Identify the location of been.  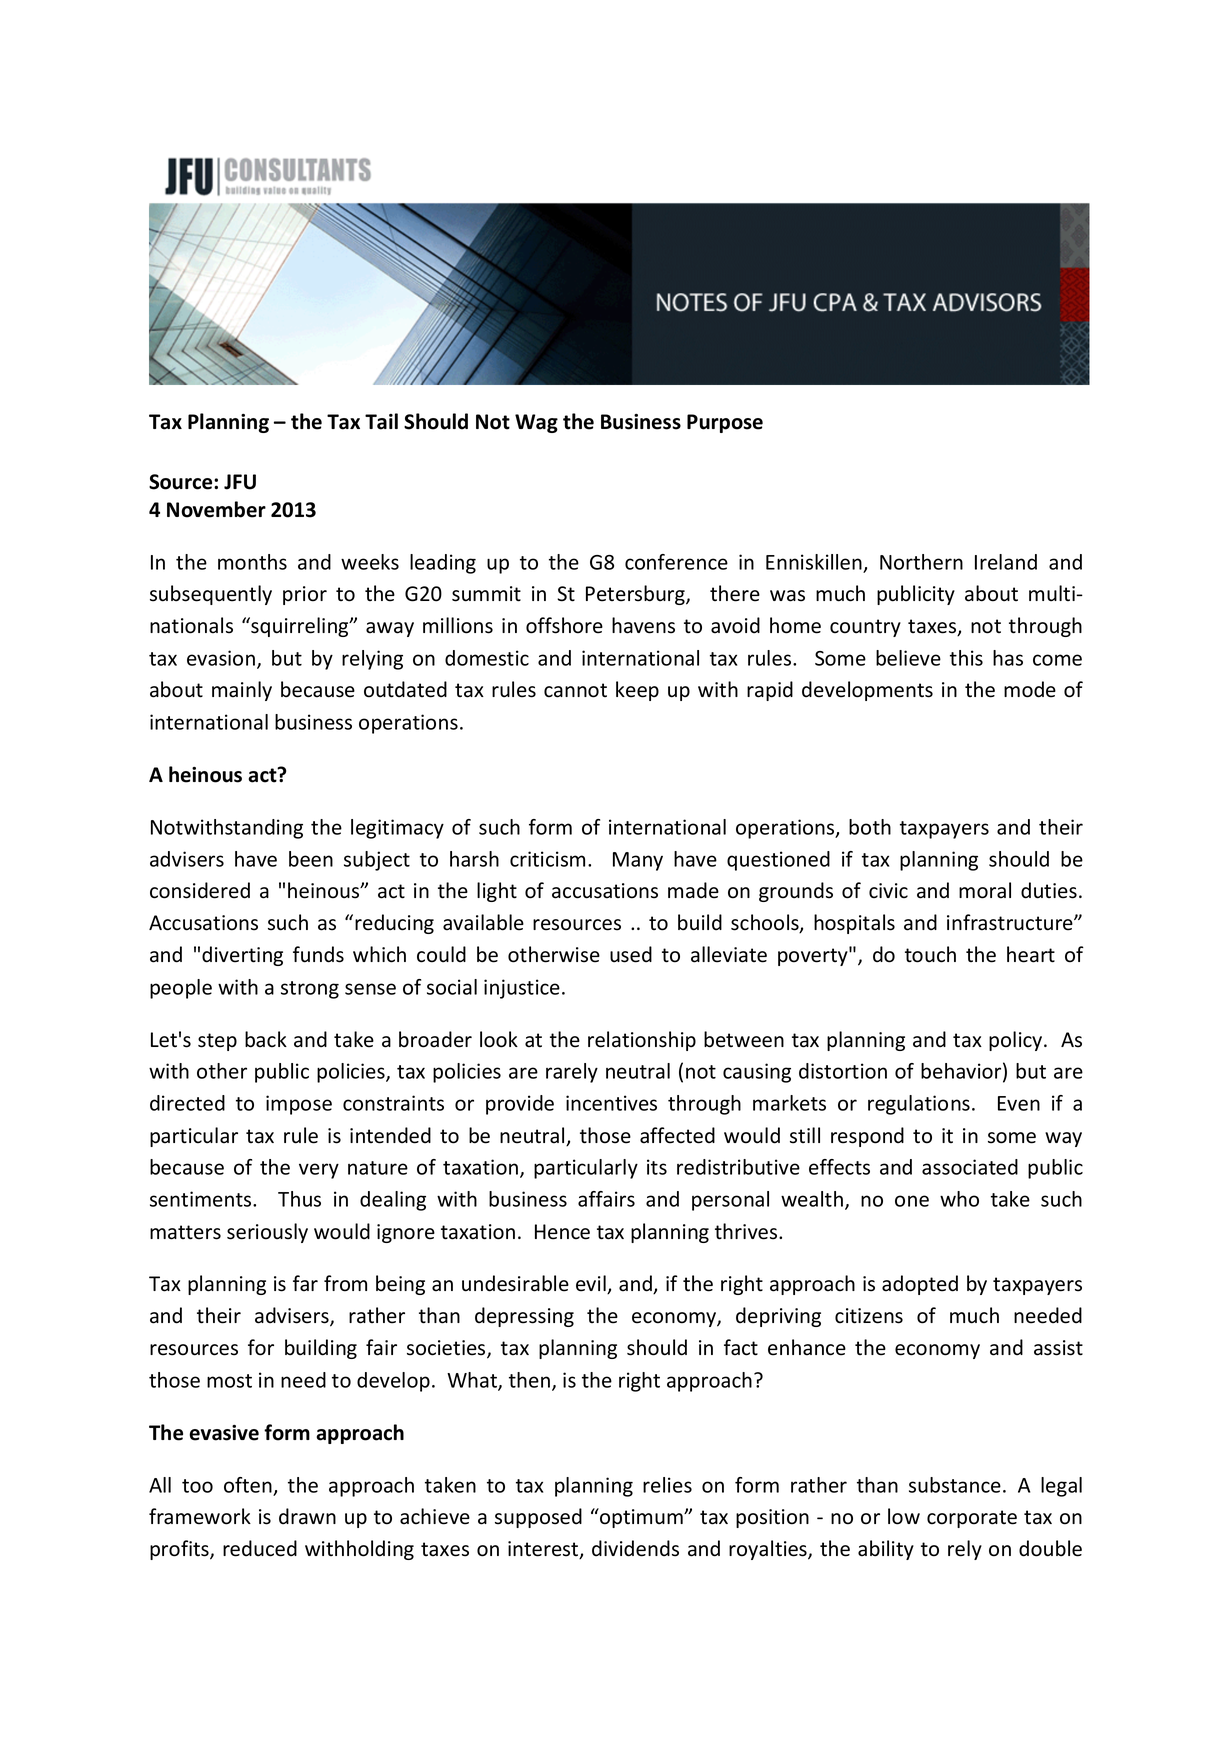
(311, 859).
